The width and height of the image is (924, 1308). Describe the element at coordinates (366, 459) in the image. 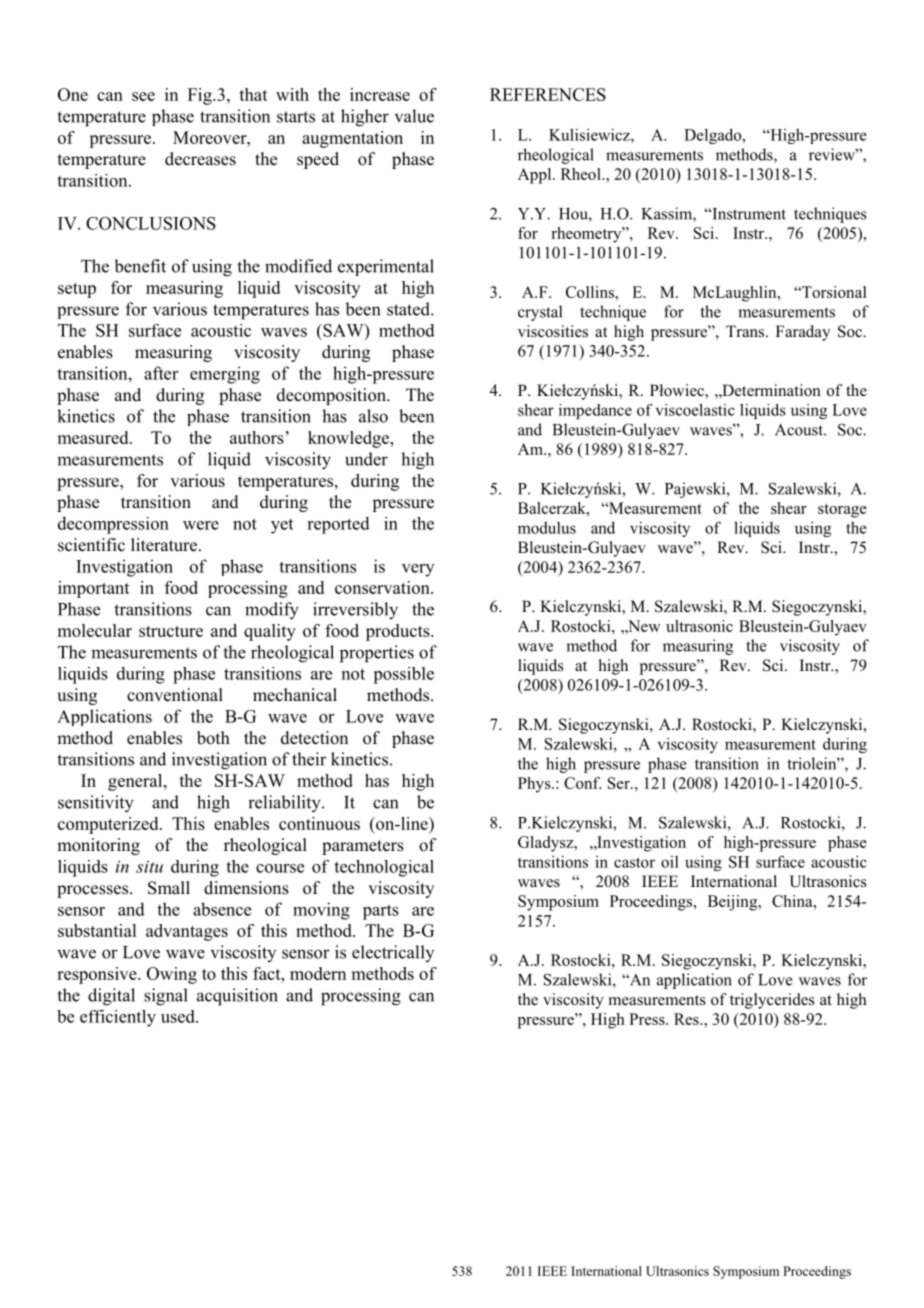

I see `under` at that location.
